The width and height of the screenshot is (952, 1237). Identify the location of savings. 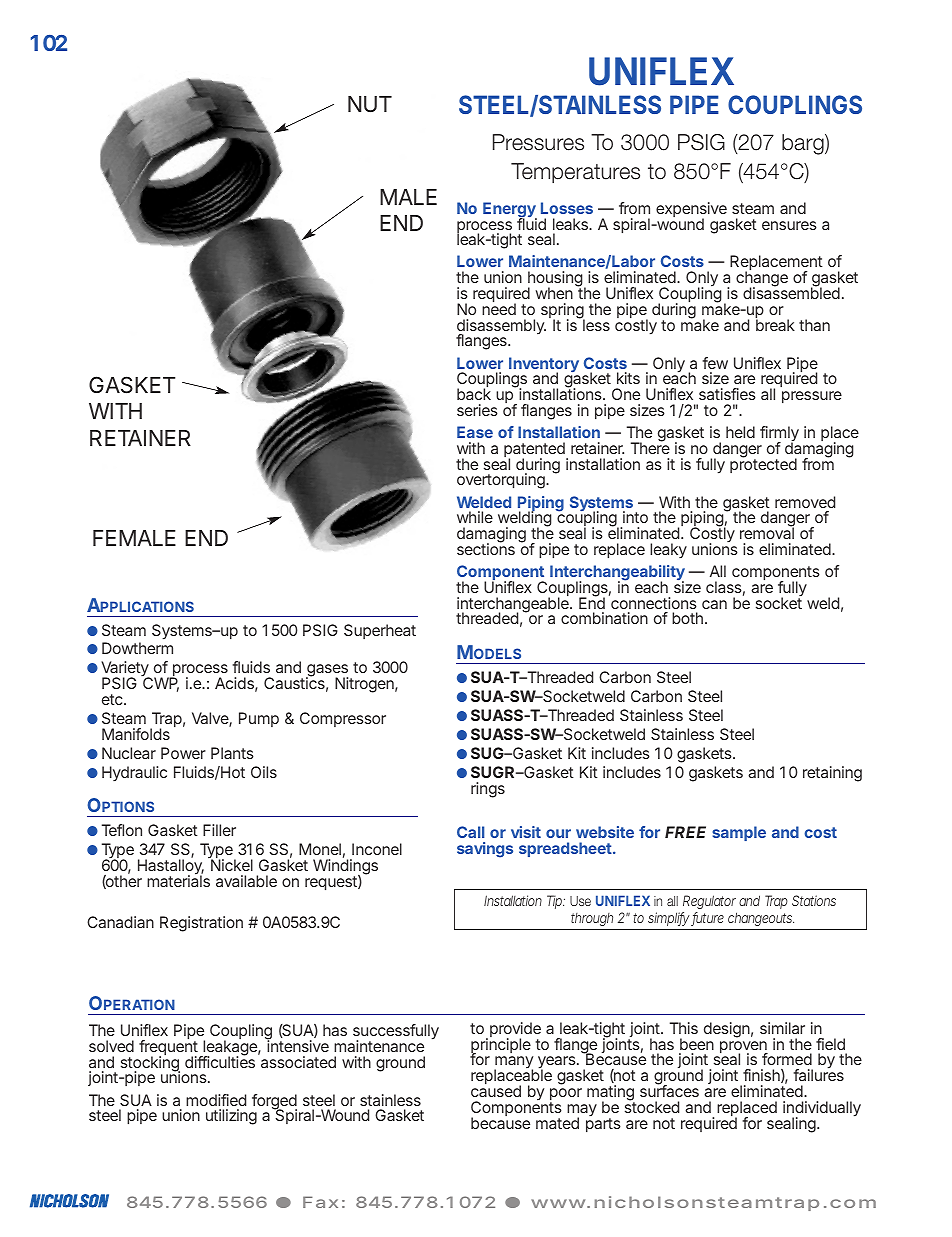
(485, 850).
